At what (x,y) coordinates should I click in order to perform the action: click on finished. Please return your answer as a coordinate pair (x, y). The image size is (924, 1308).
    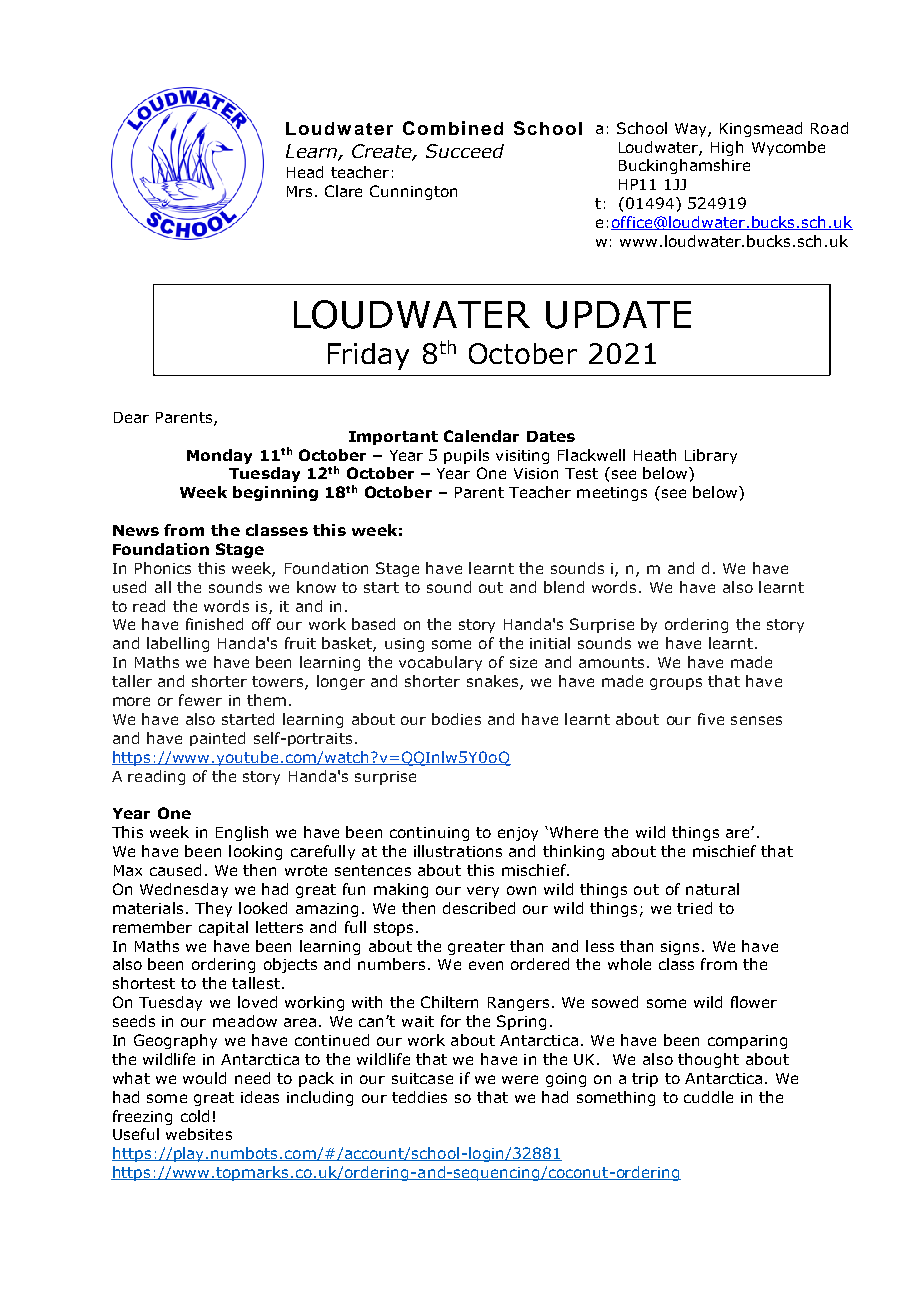
    Looking at the image, I should click on (214, 624).
